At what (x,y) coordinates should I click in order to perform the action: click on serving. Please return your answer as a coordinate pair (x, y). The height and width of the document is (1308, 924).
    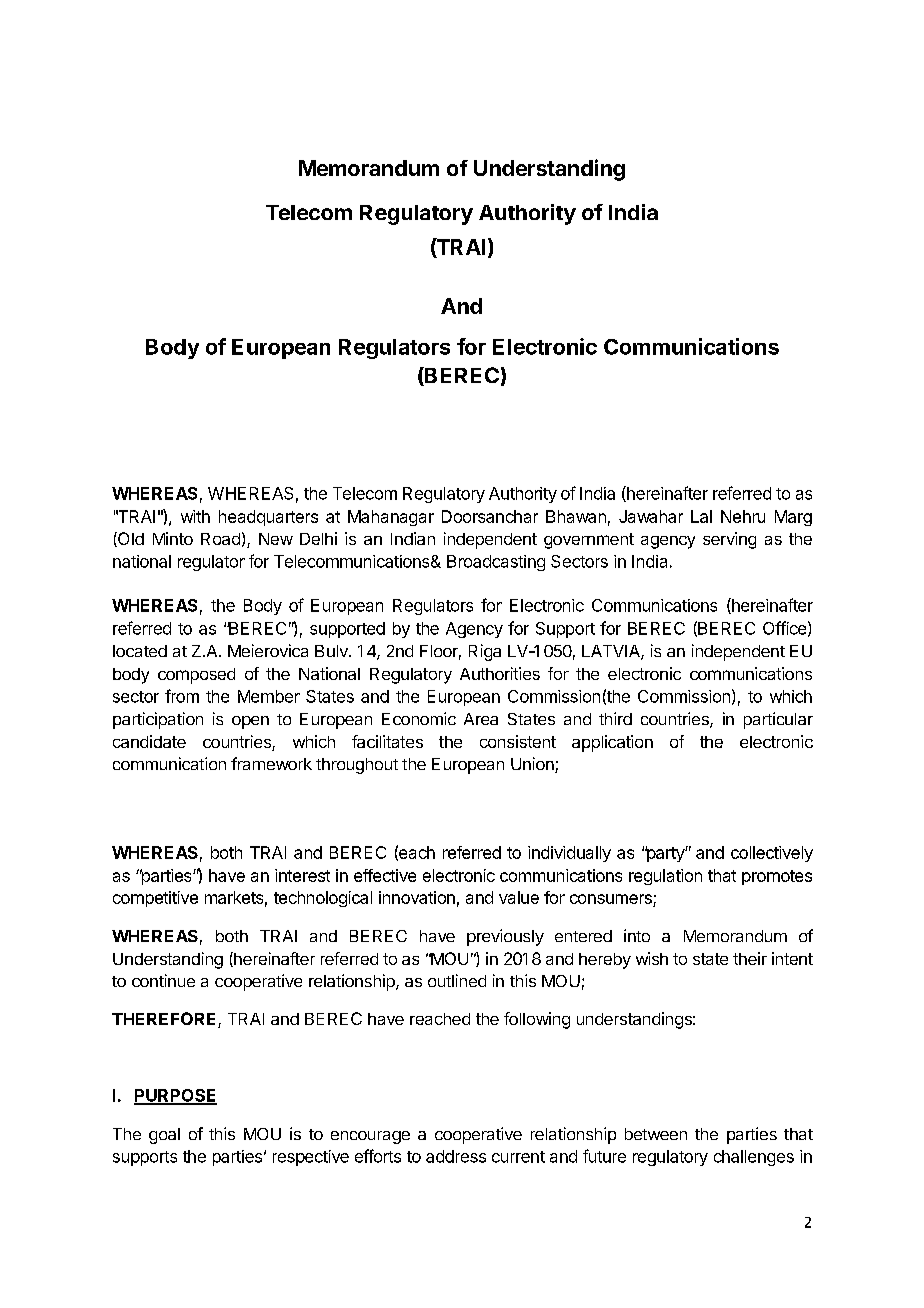
    Looking at the image, I should click on (729, 540).
